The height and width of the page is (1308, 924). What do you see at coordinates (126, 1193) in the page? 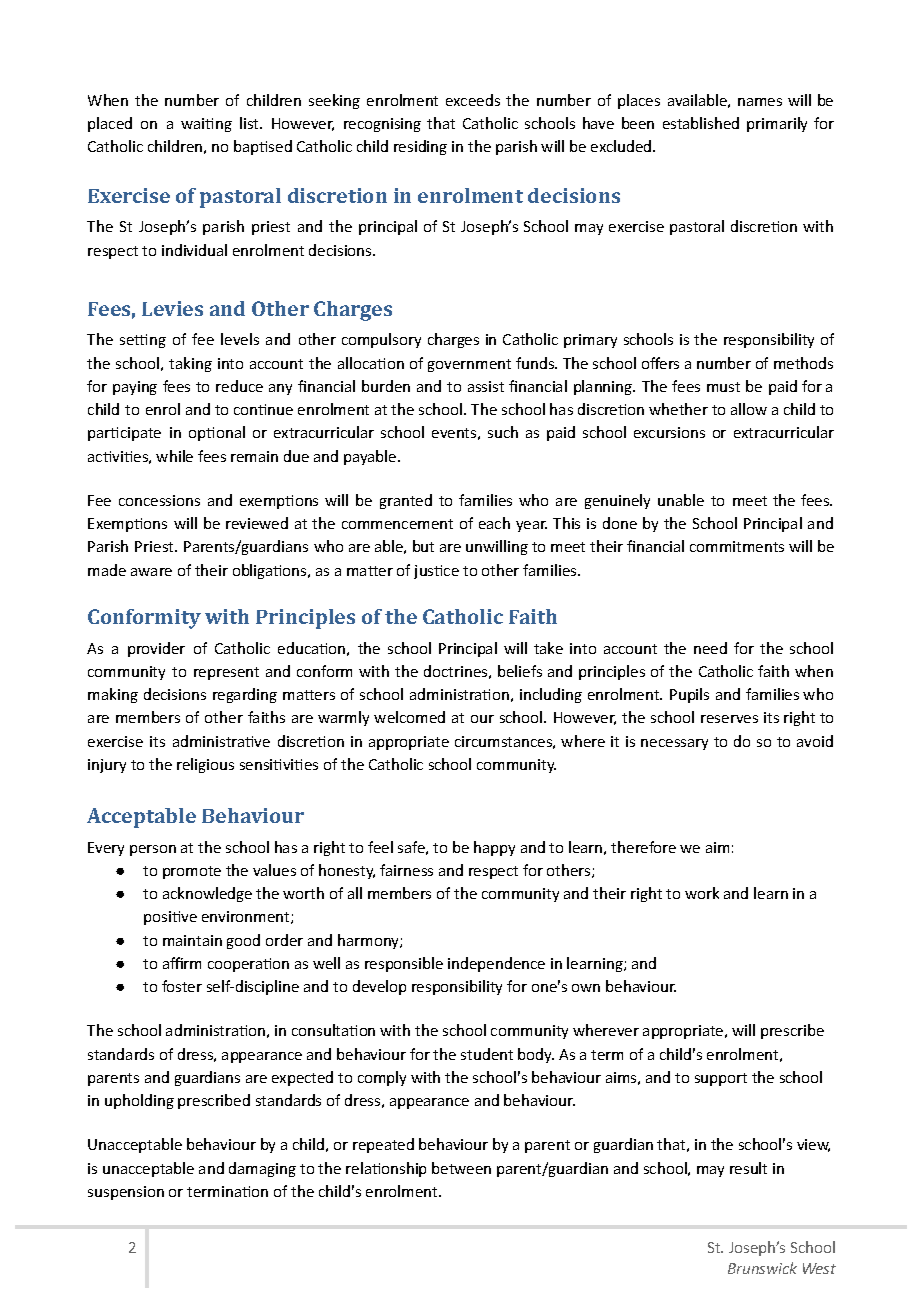
I see `suspension` at bounding box center [126, 1193].
